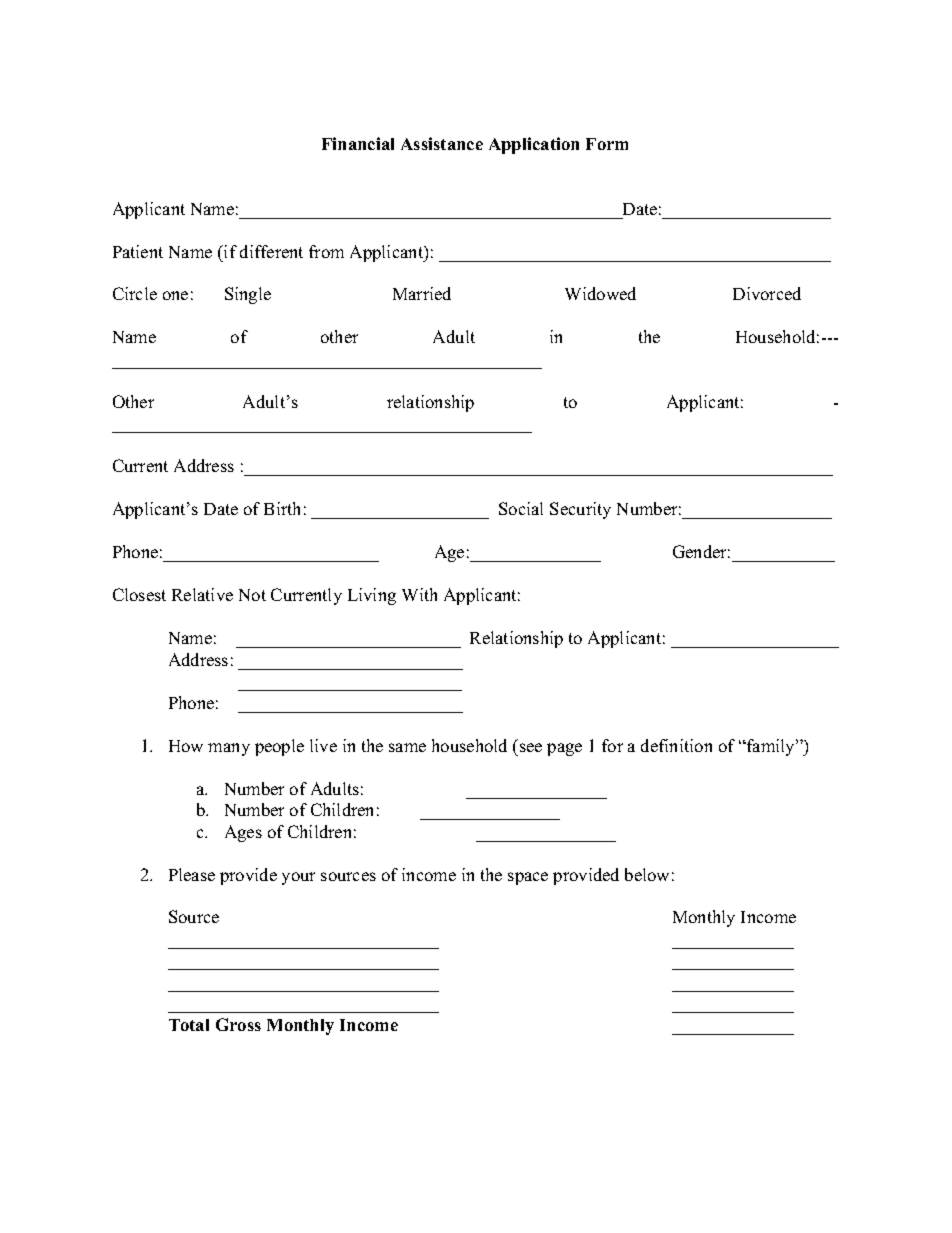  What do you see at coordinates (442, 143) in the screenshot?
I see `Assistance` at bounding box center [442, 143].
